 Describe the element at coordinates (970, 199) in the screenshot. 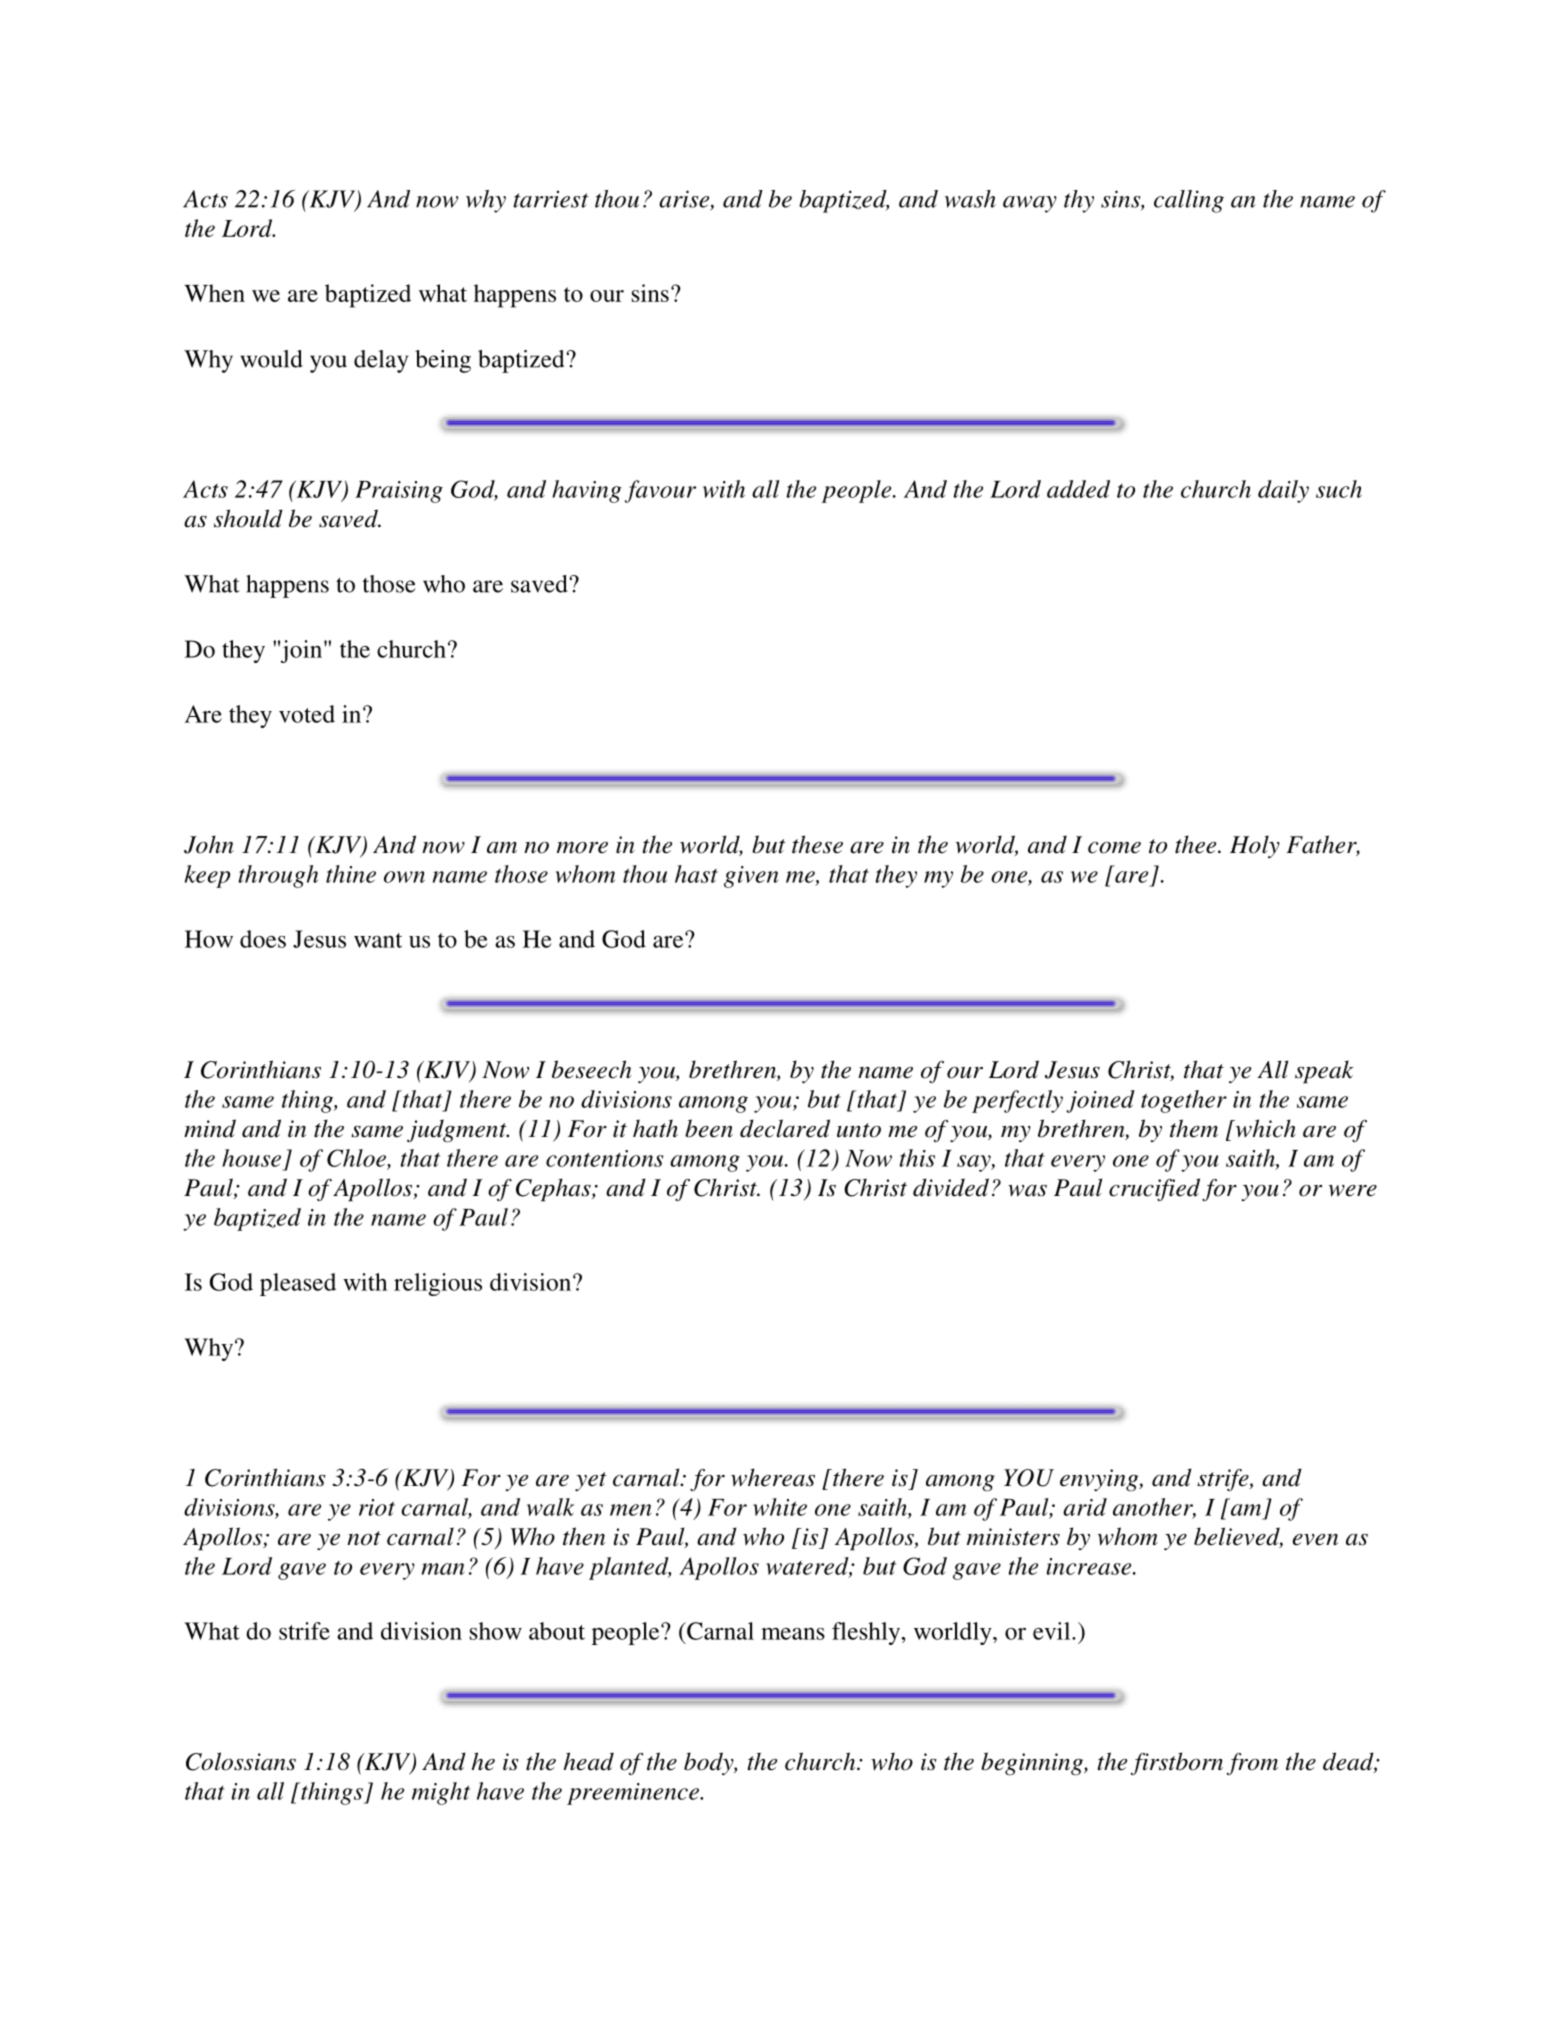

I see `wash` at that location.
